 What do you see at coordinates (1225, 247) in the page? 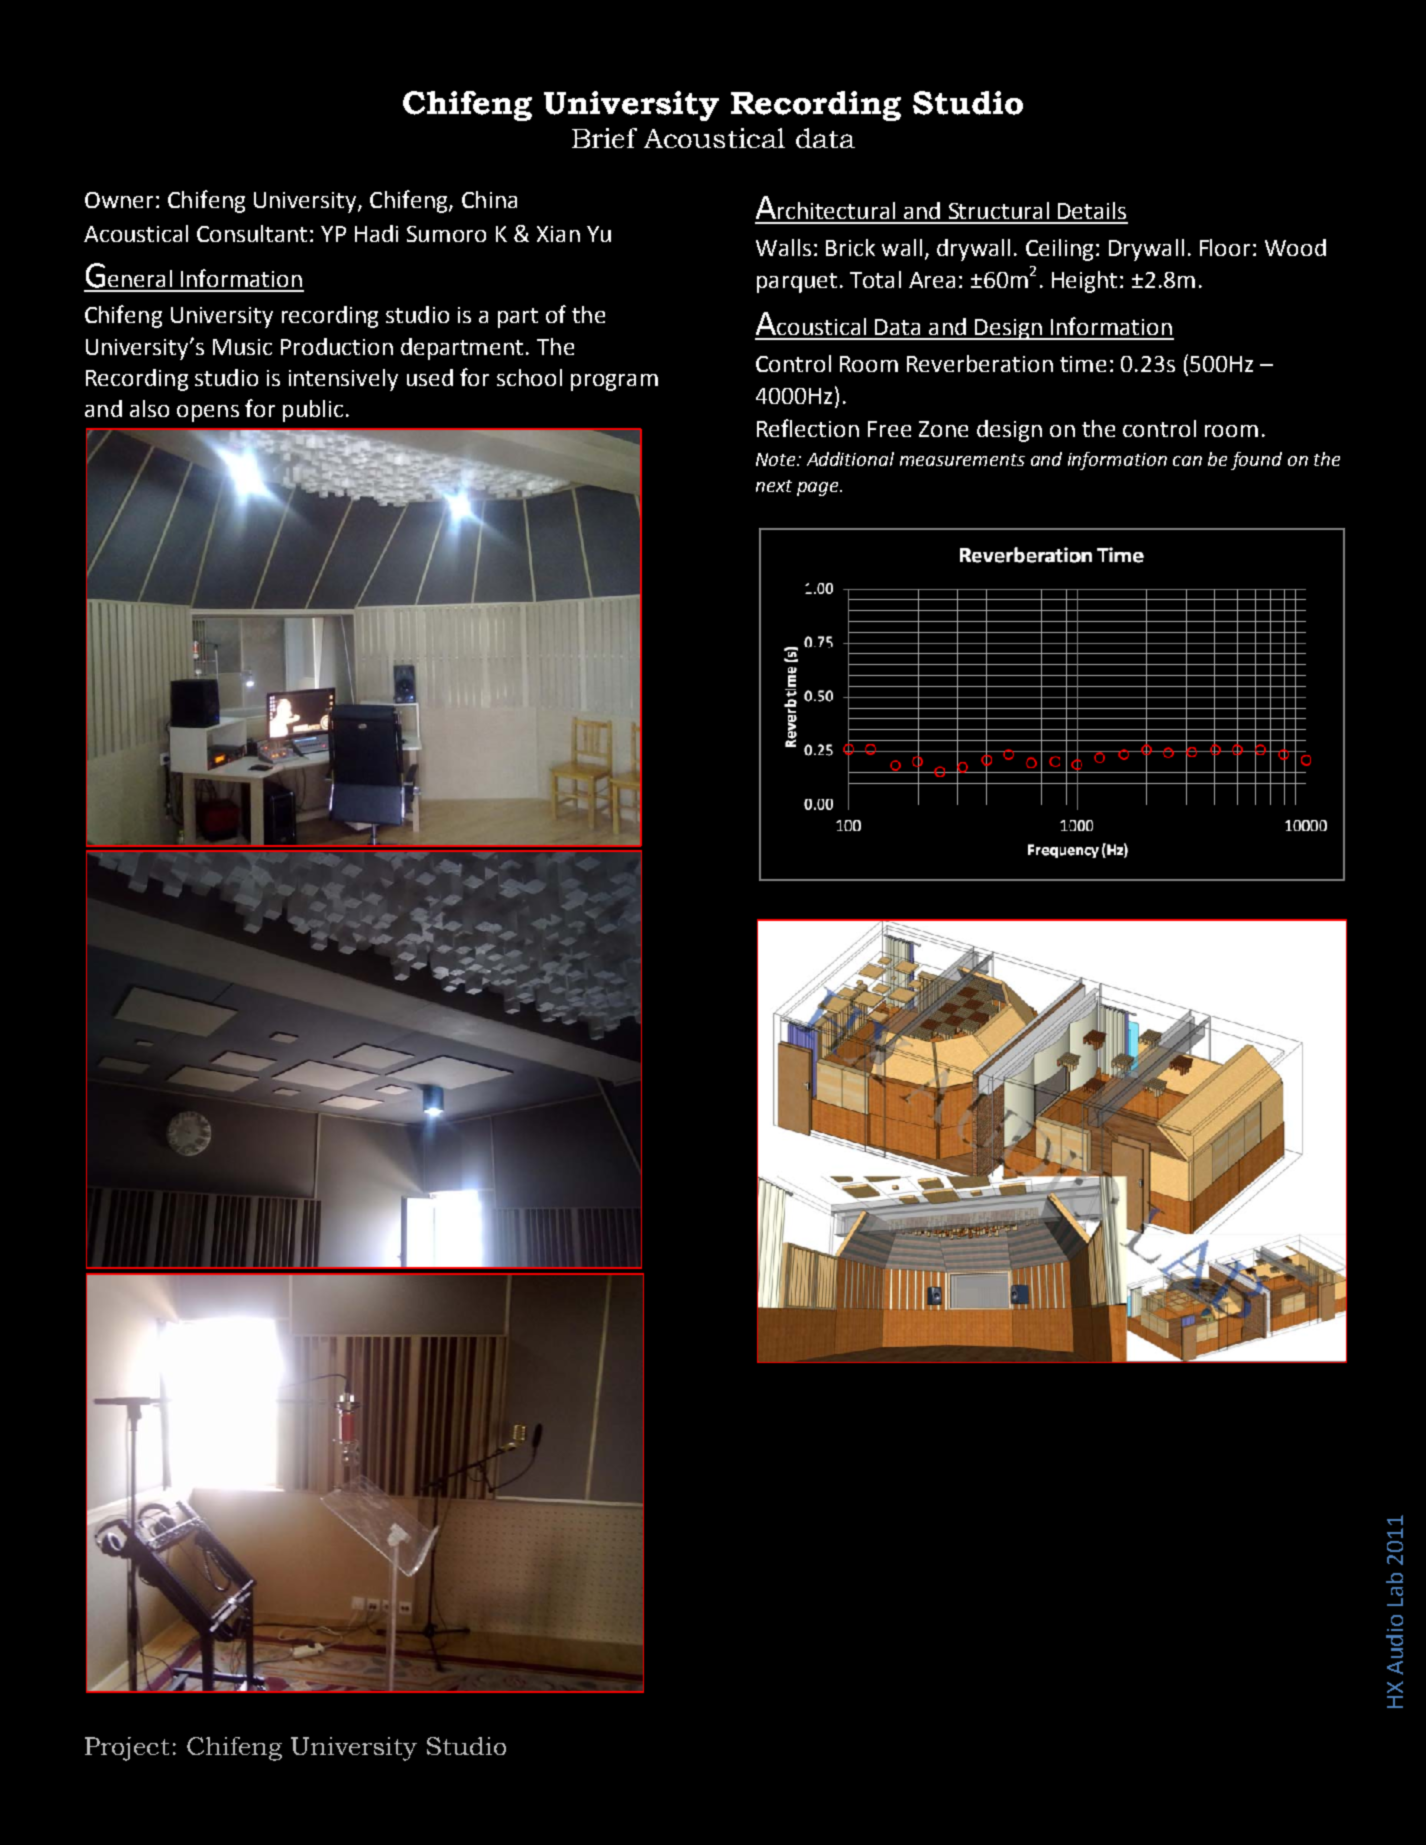
I see `Floor` at bounding box center [1225, 247].
